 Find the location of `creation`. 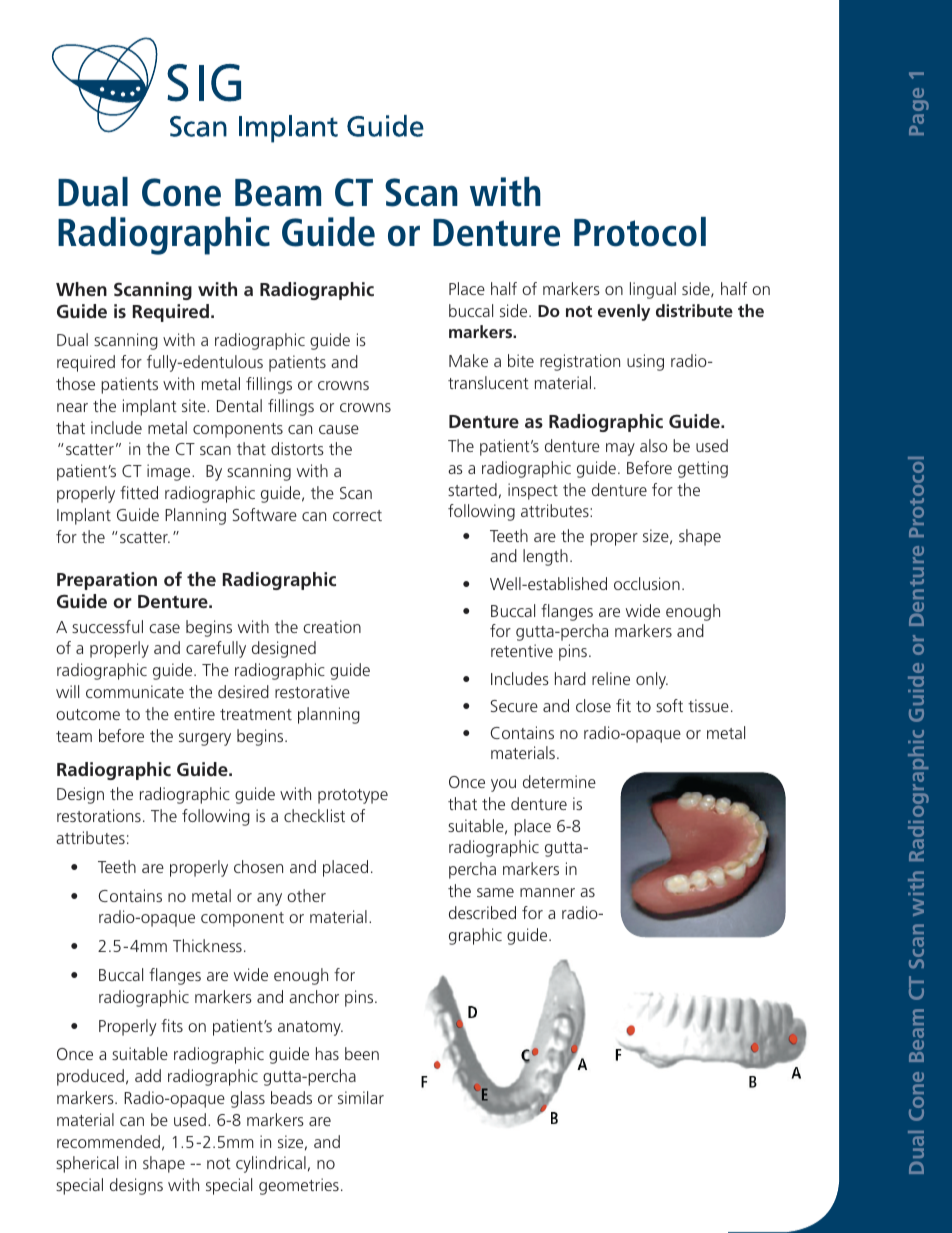

creation is located at coordinates (332, 626).
